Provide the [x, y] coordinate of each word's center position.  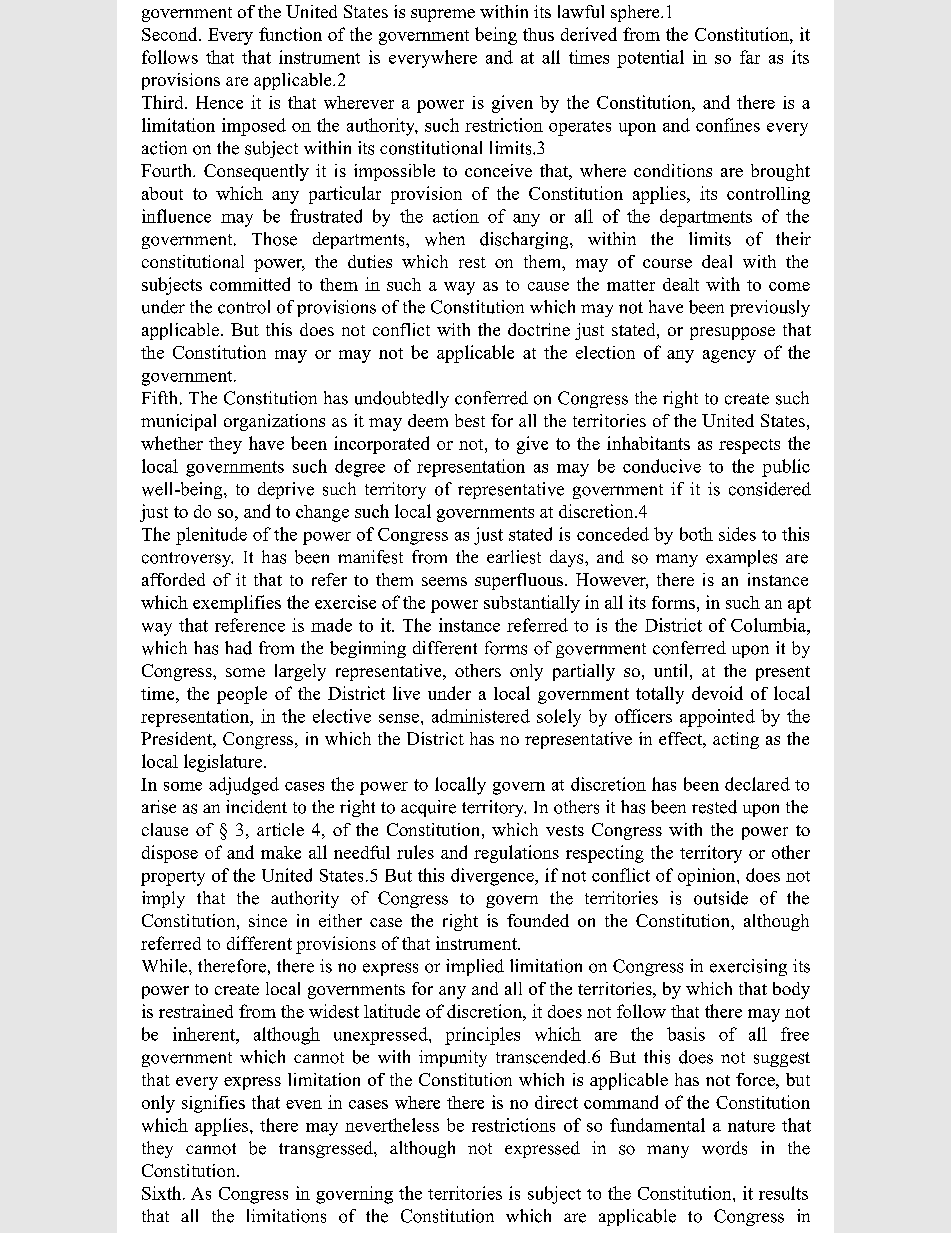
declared [757, 784]
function [290, 34]
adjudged [244, 786]
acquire [428, 808]
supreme [443, 15]
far [750, 57]
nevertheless [392, 1125]
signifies [213, 1104]
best [470, 420]
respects [749, 446]
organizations [274, 422]
